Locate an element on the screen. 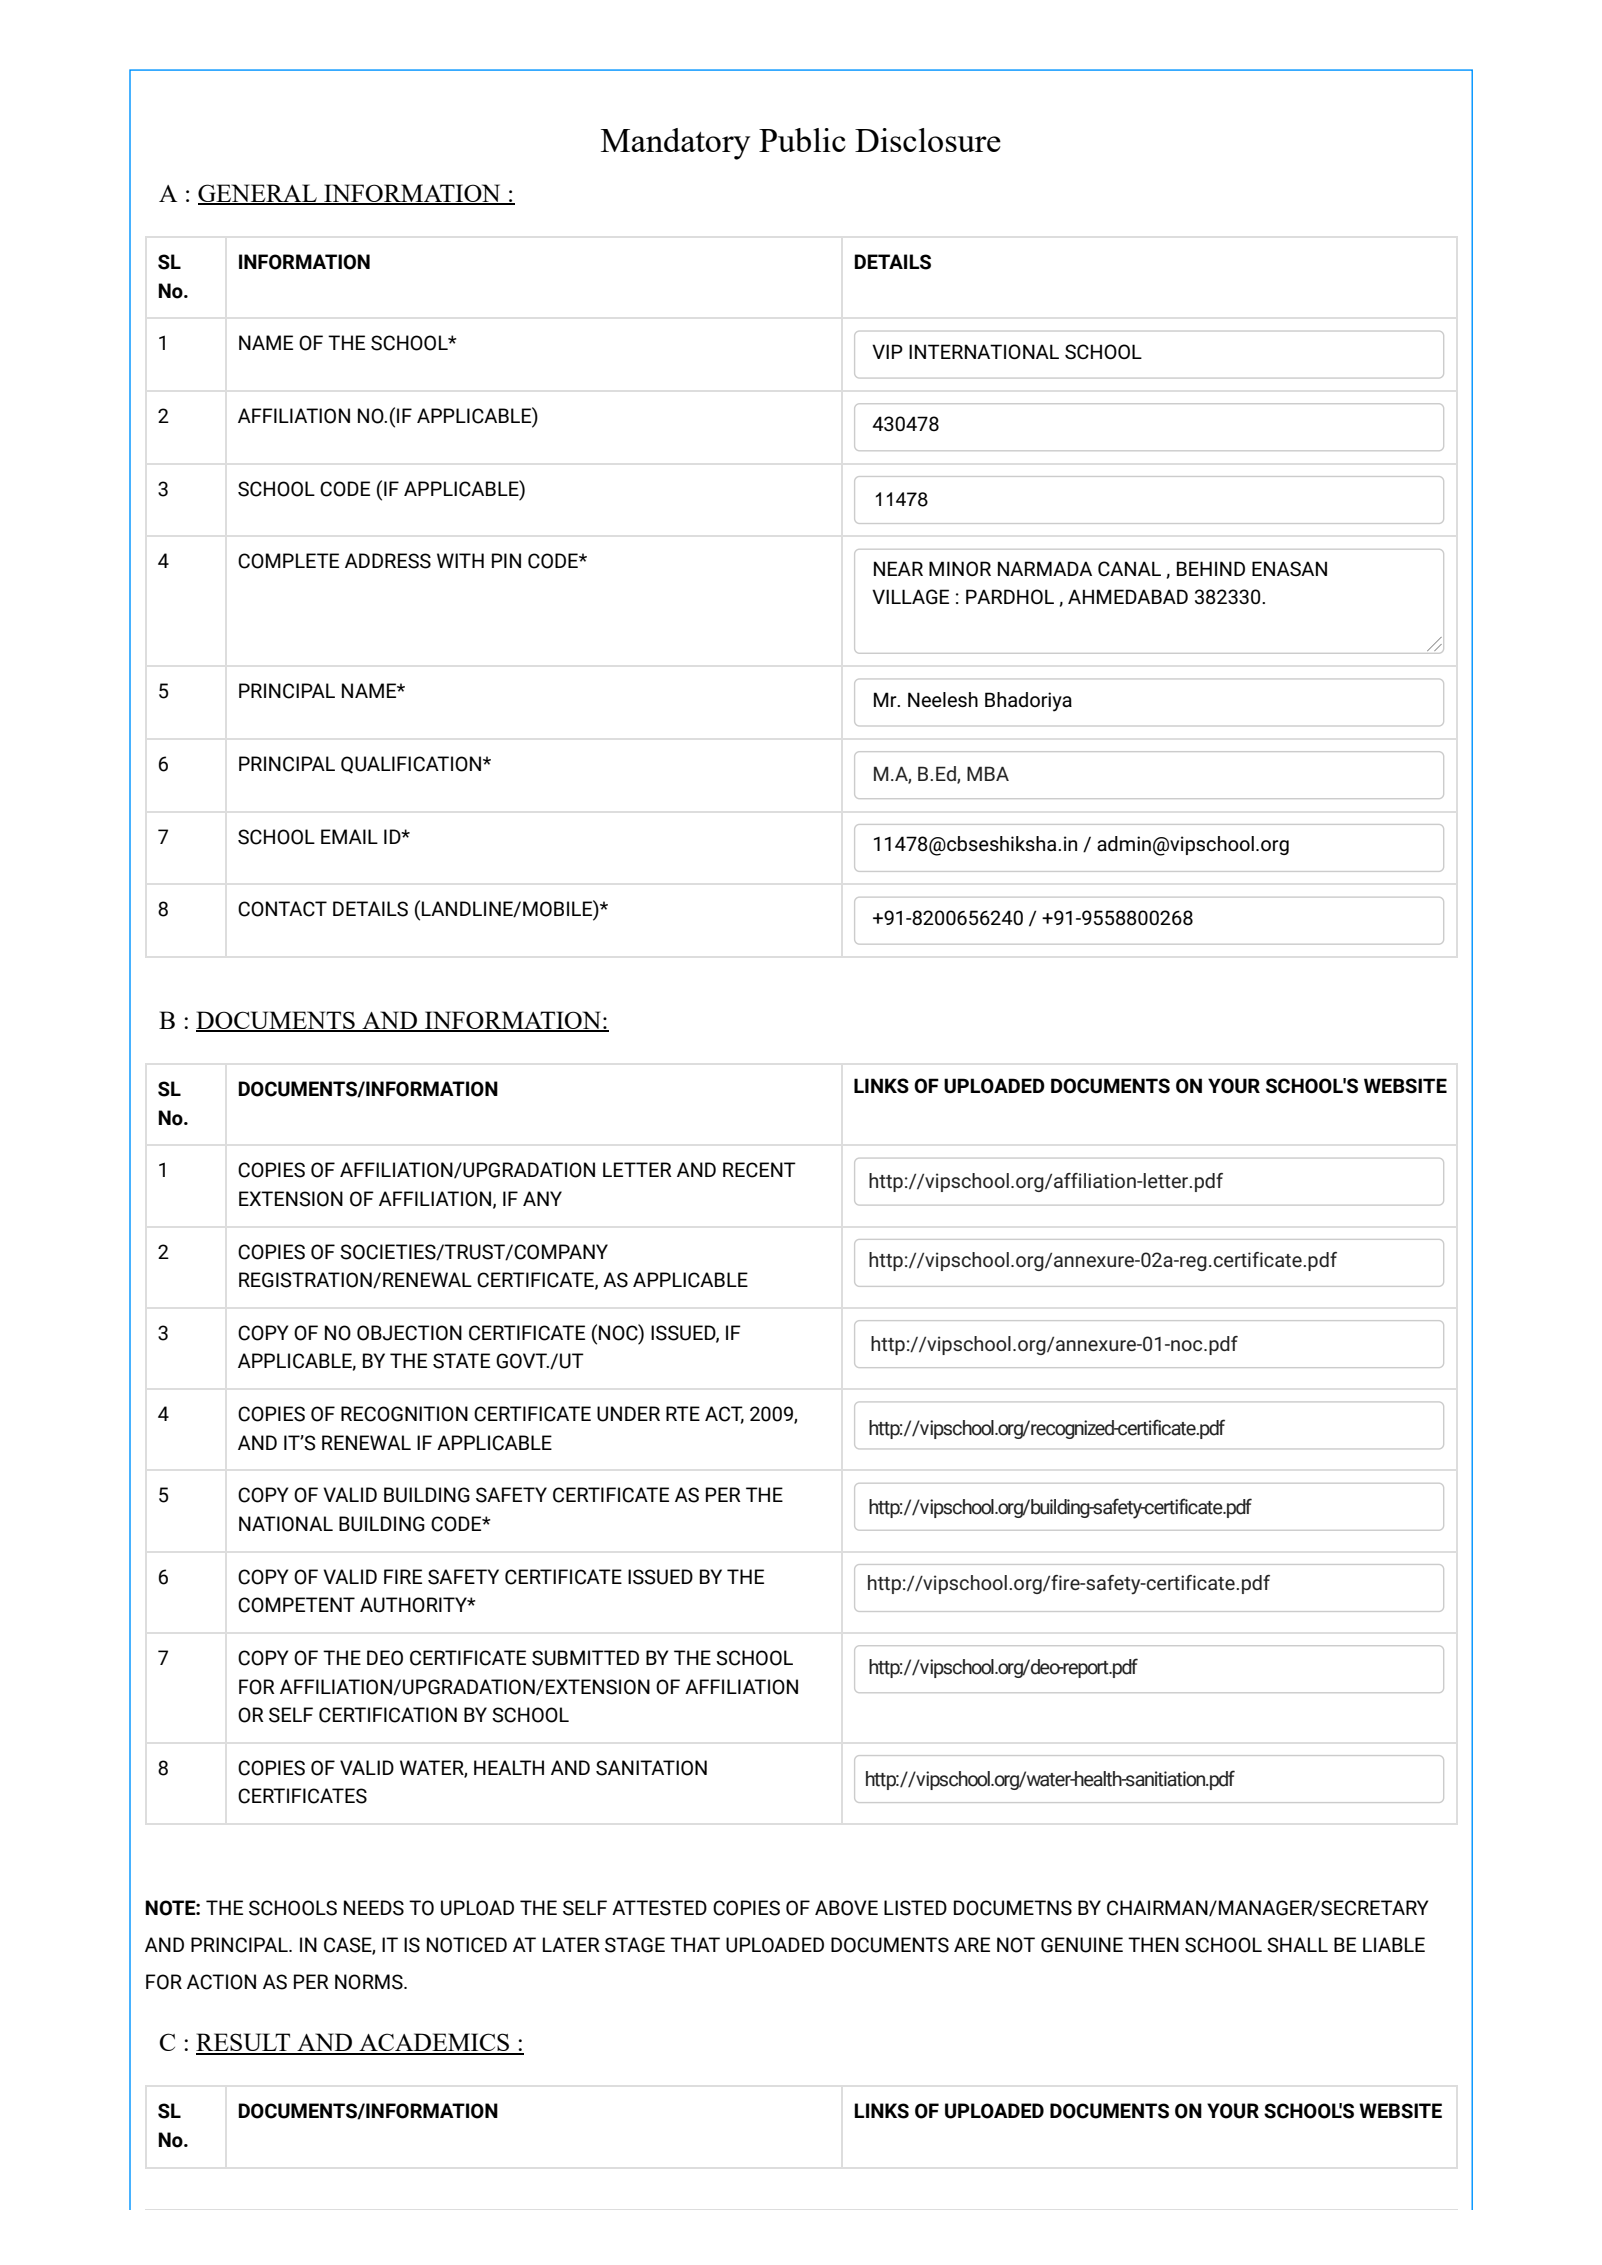 This screenshot has width=1602, height=2265. GENERAL is located at coordinates (258, 194).
